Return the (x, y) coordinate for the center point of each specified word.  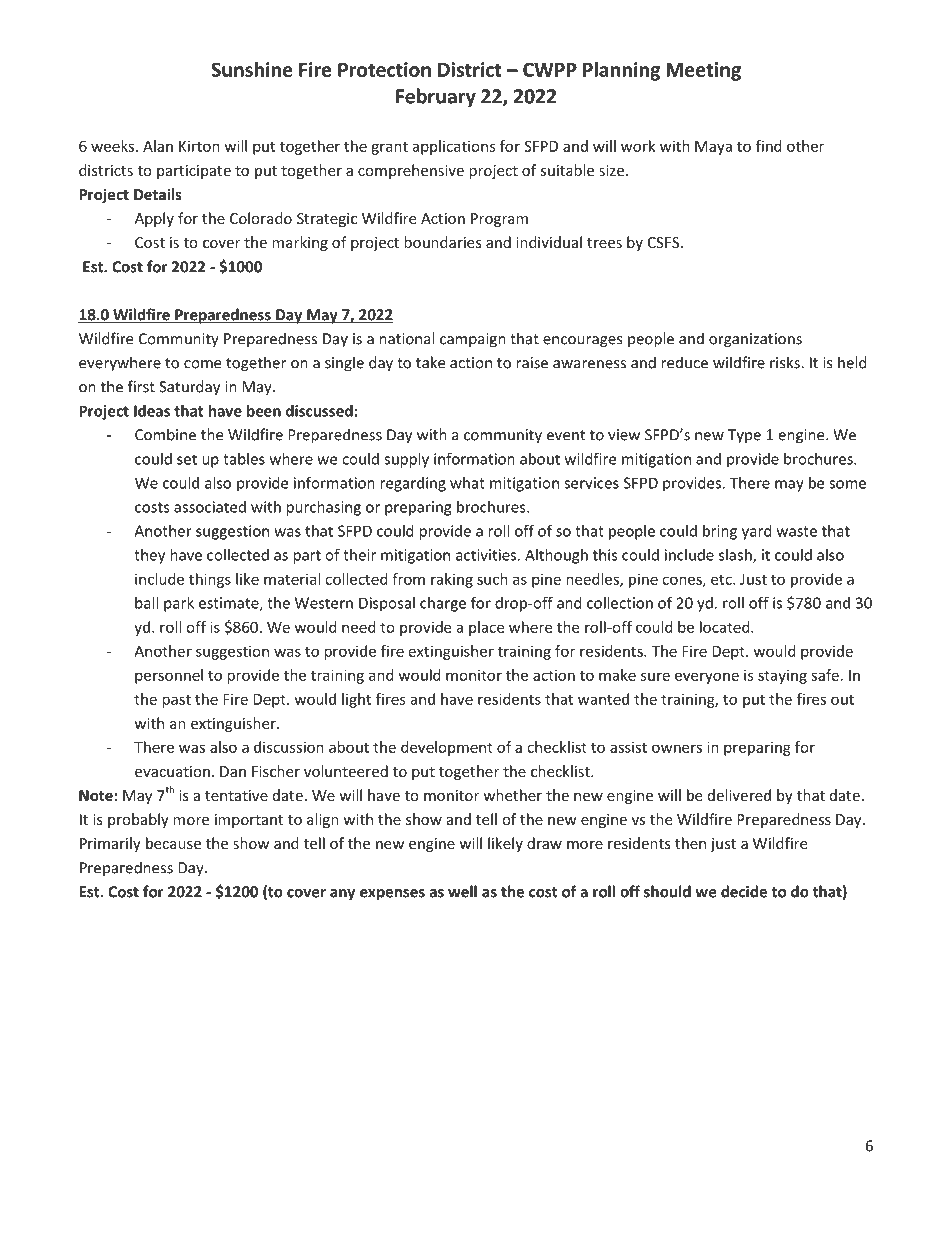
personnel (169, 676)
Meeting (703, 71)
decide (744, 891)
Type (744, 436)
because (173, 843)
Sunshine (252, 69)
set (187, 459)
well (462, 891)
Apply (154, 219)
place (486, 628)
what (467, 483)
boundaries (443, 242)
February (436, 97)
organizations (755, 340)
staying (782, 676)
